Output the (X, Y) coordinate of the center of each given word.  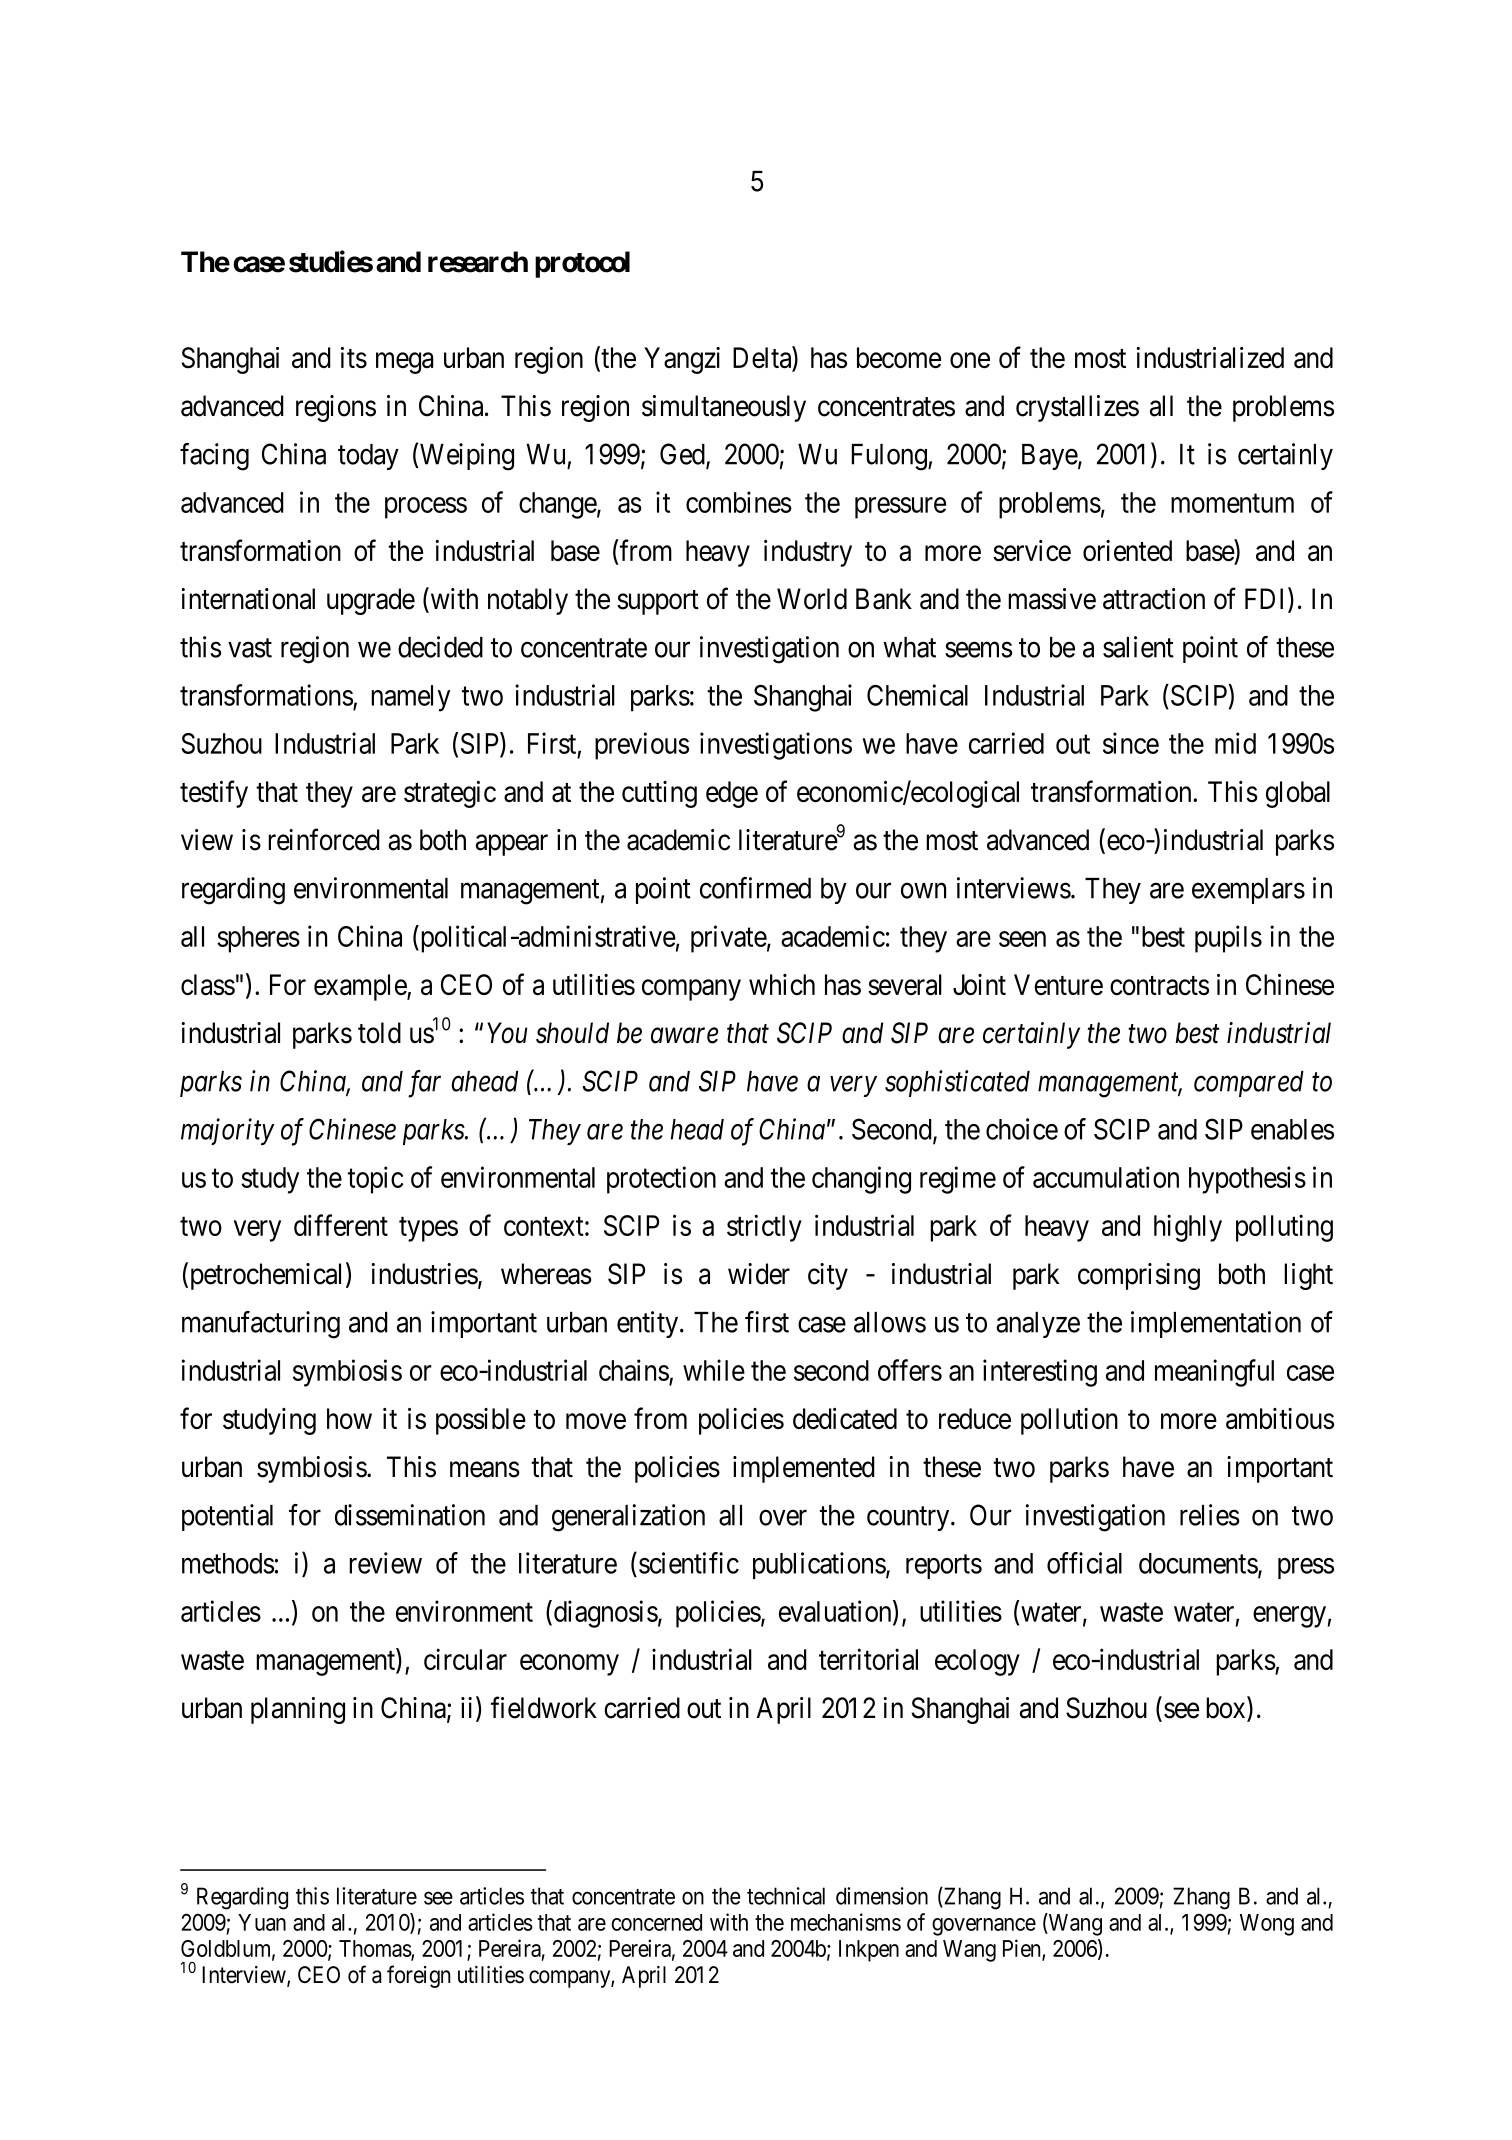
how (349, 1418)
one (970, 360)
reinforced (324, 839)
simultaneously (724, 408)
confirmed (755, 888)
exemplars (1248, 891)
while (714, 1370)
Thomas (375, 1949)
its (354, 357)
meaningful (1214, 1373)
